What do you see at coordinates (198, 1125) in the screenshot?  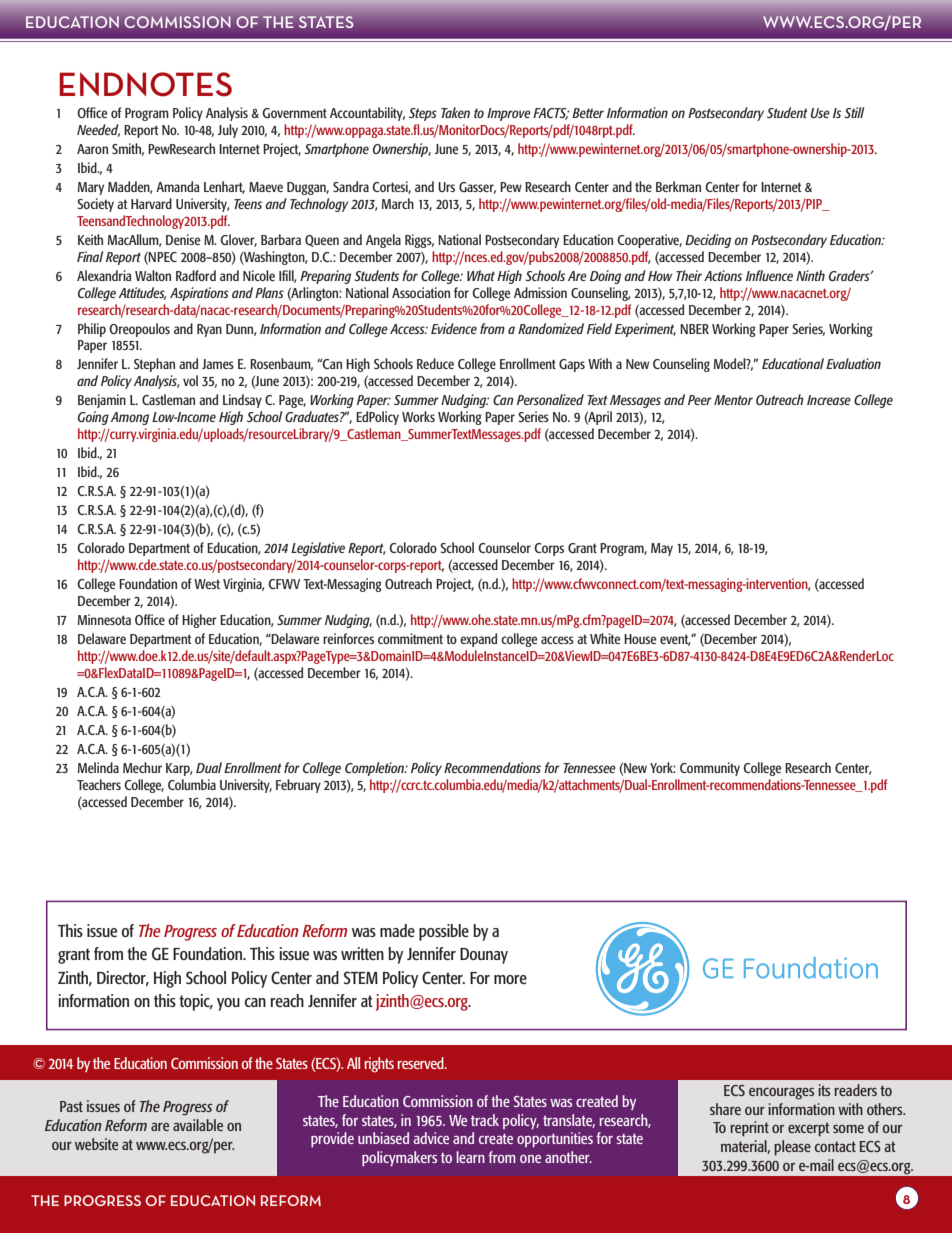 I see `available` at bounding box center [198, 1125].
